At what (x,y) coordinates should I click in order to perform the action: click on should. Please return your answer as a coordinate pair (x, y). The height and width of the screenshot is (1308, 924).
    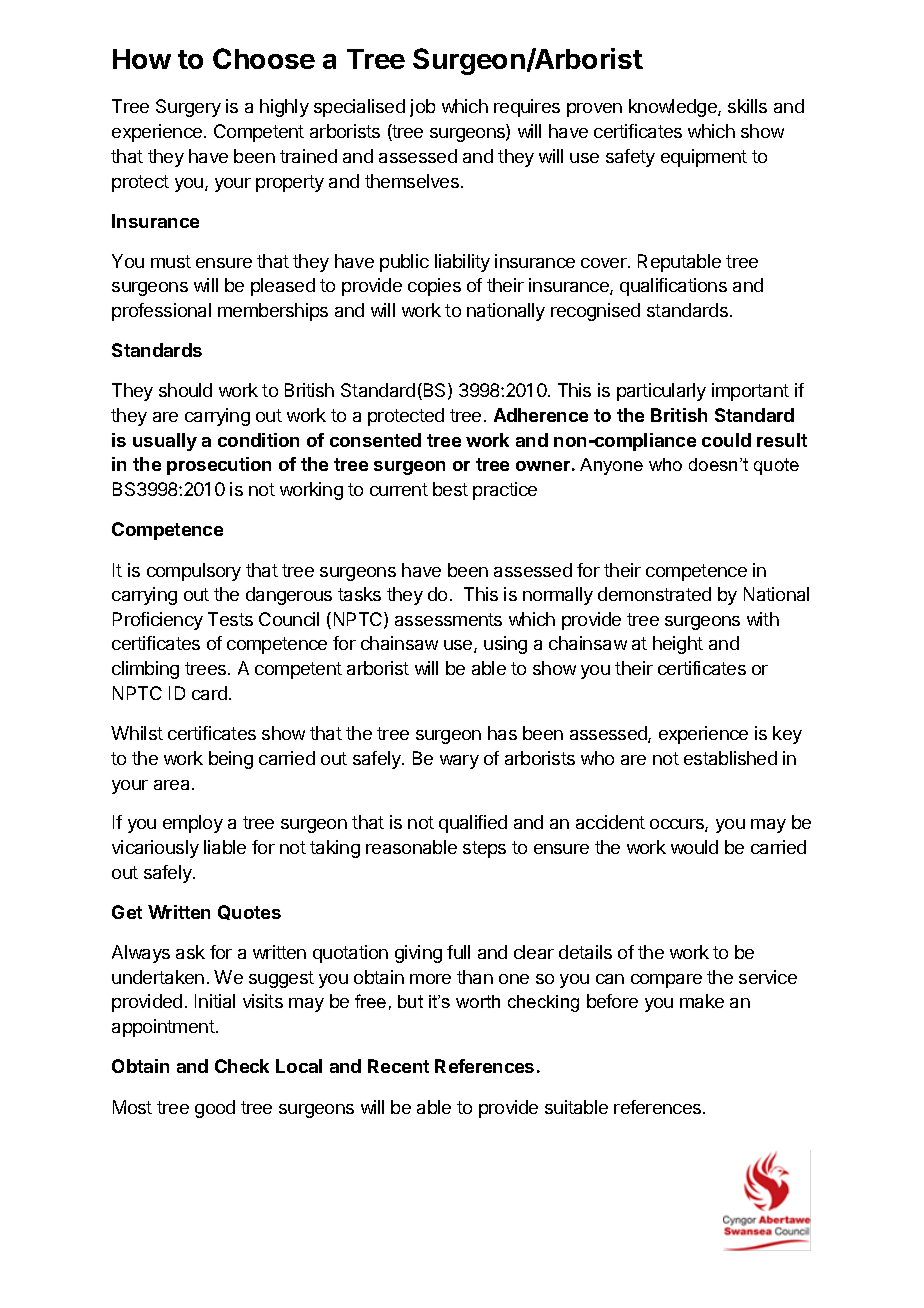
    Looking at the image, I should click on (185, 390).
